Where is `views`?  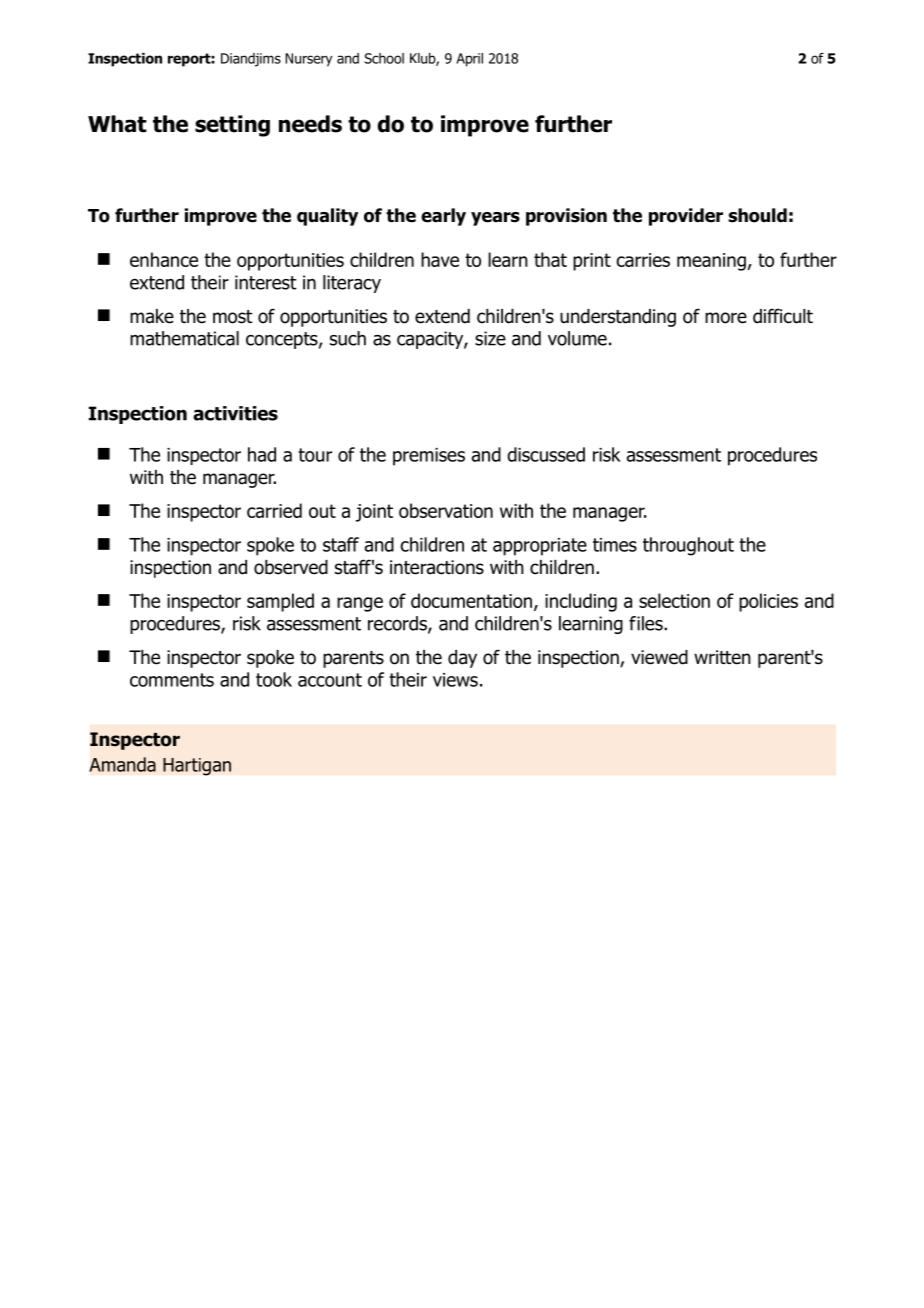 views is located at coordinates (455, 680).
